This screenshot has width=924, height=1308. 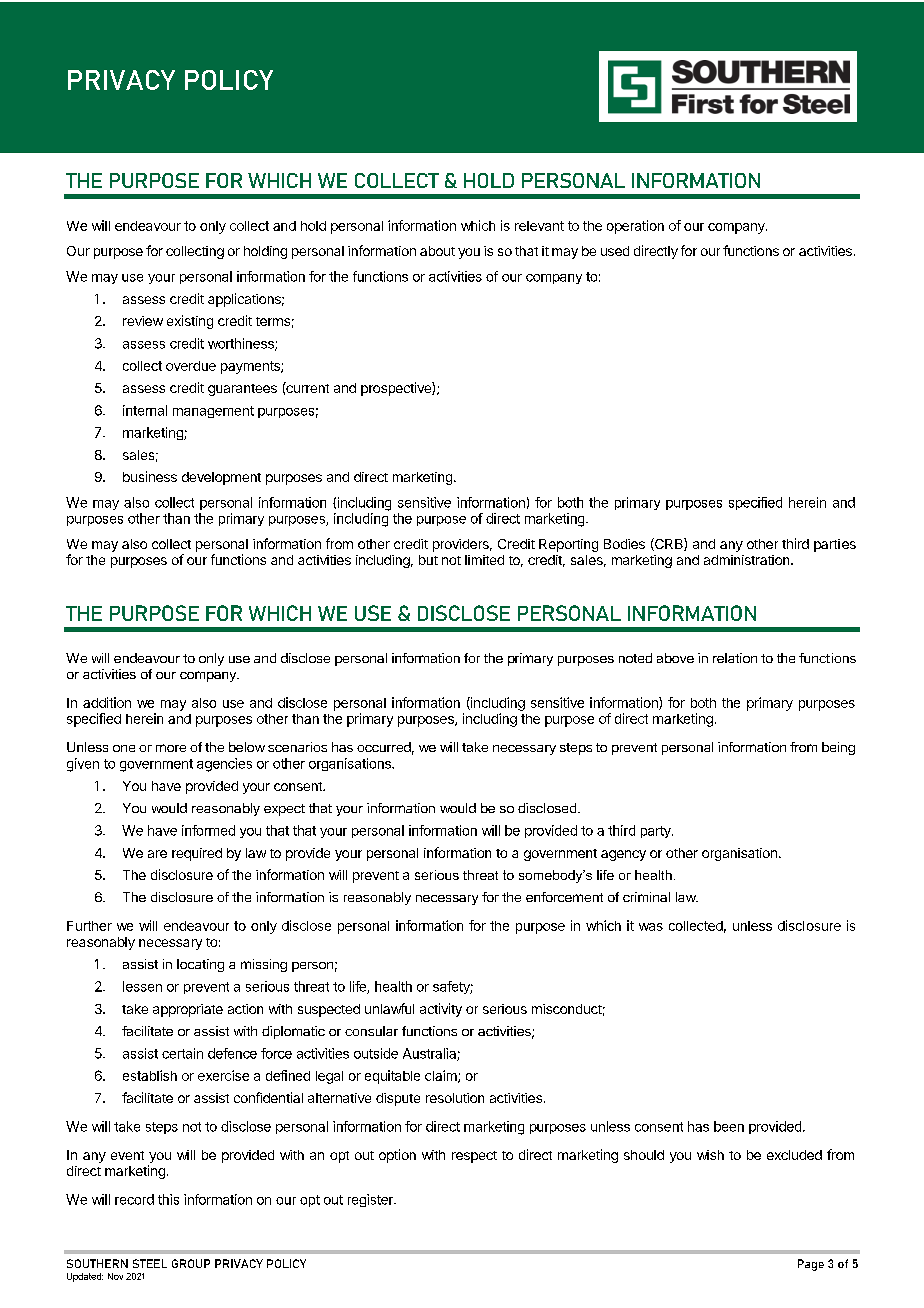 What do you see at coordinates (200, 965) in the screenshot?
I see `locating` at bounding box center [200, 965].
